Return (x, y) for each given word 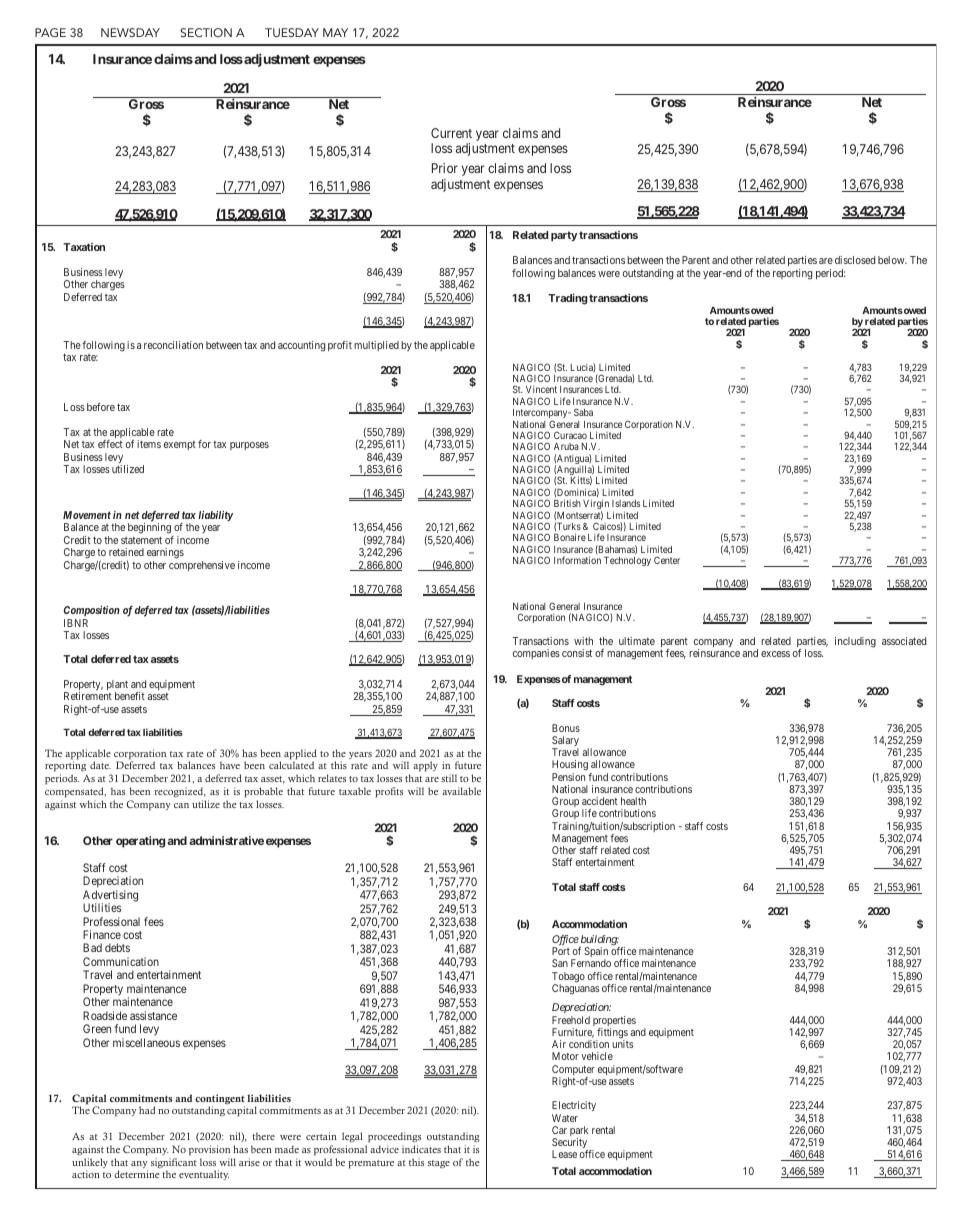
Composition (92, 611)
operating (140, 842)
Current (451, 133)
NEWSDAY (130, 32)
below (892, 260)
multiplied (376, 346)
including (855, 642)
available (461, 791)
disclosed (855, 260)
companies (536, 654)
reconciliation (173, 345)
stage (439, 1164)
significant (174, 1164)
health (633, 801)
